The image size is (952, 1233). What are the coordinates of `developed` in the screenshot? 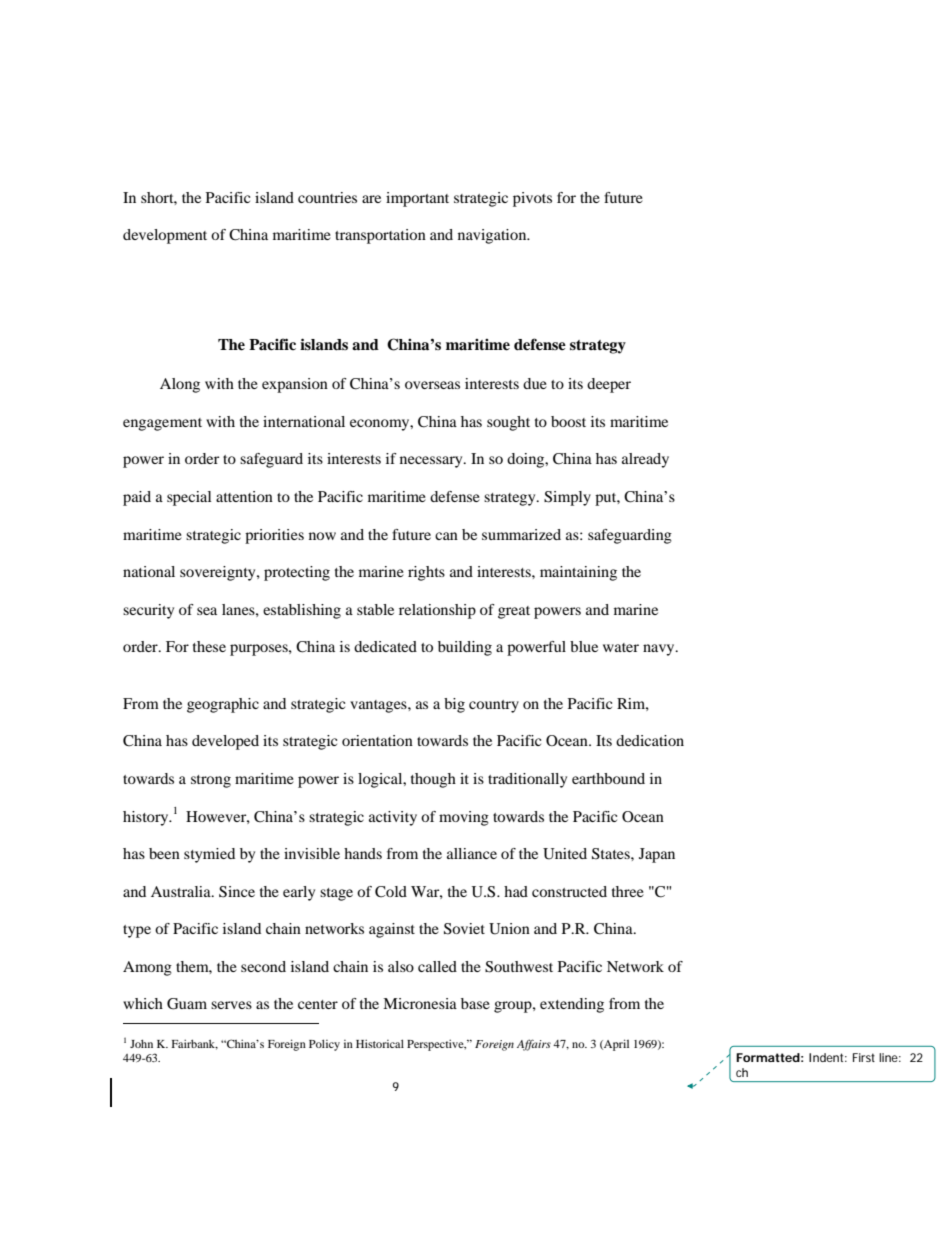 It's located at (225, 742).
